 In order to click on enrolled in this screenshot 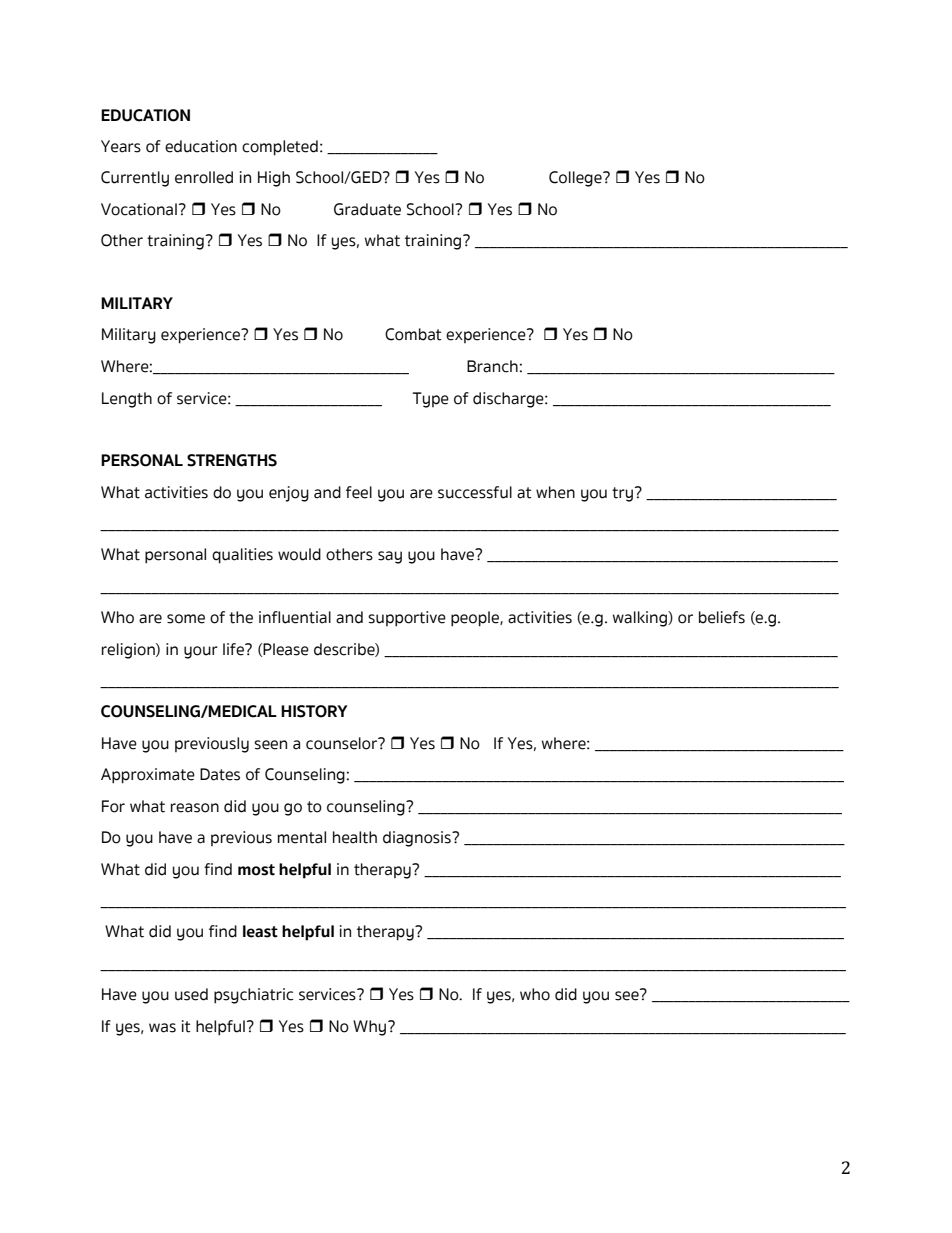, I will do `click(204, 177)`.
